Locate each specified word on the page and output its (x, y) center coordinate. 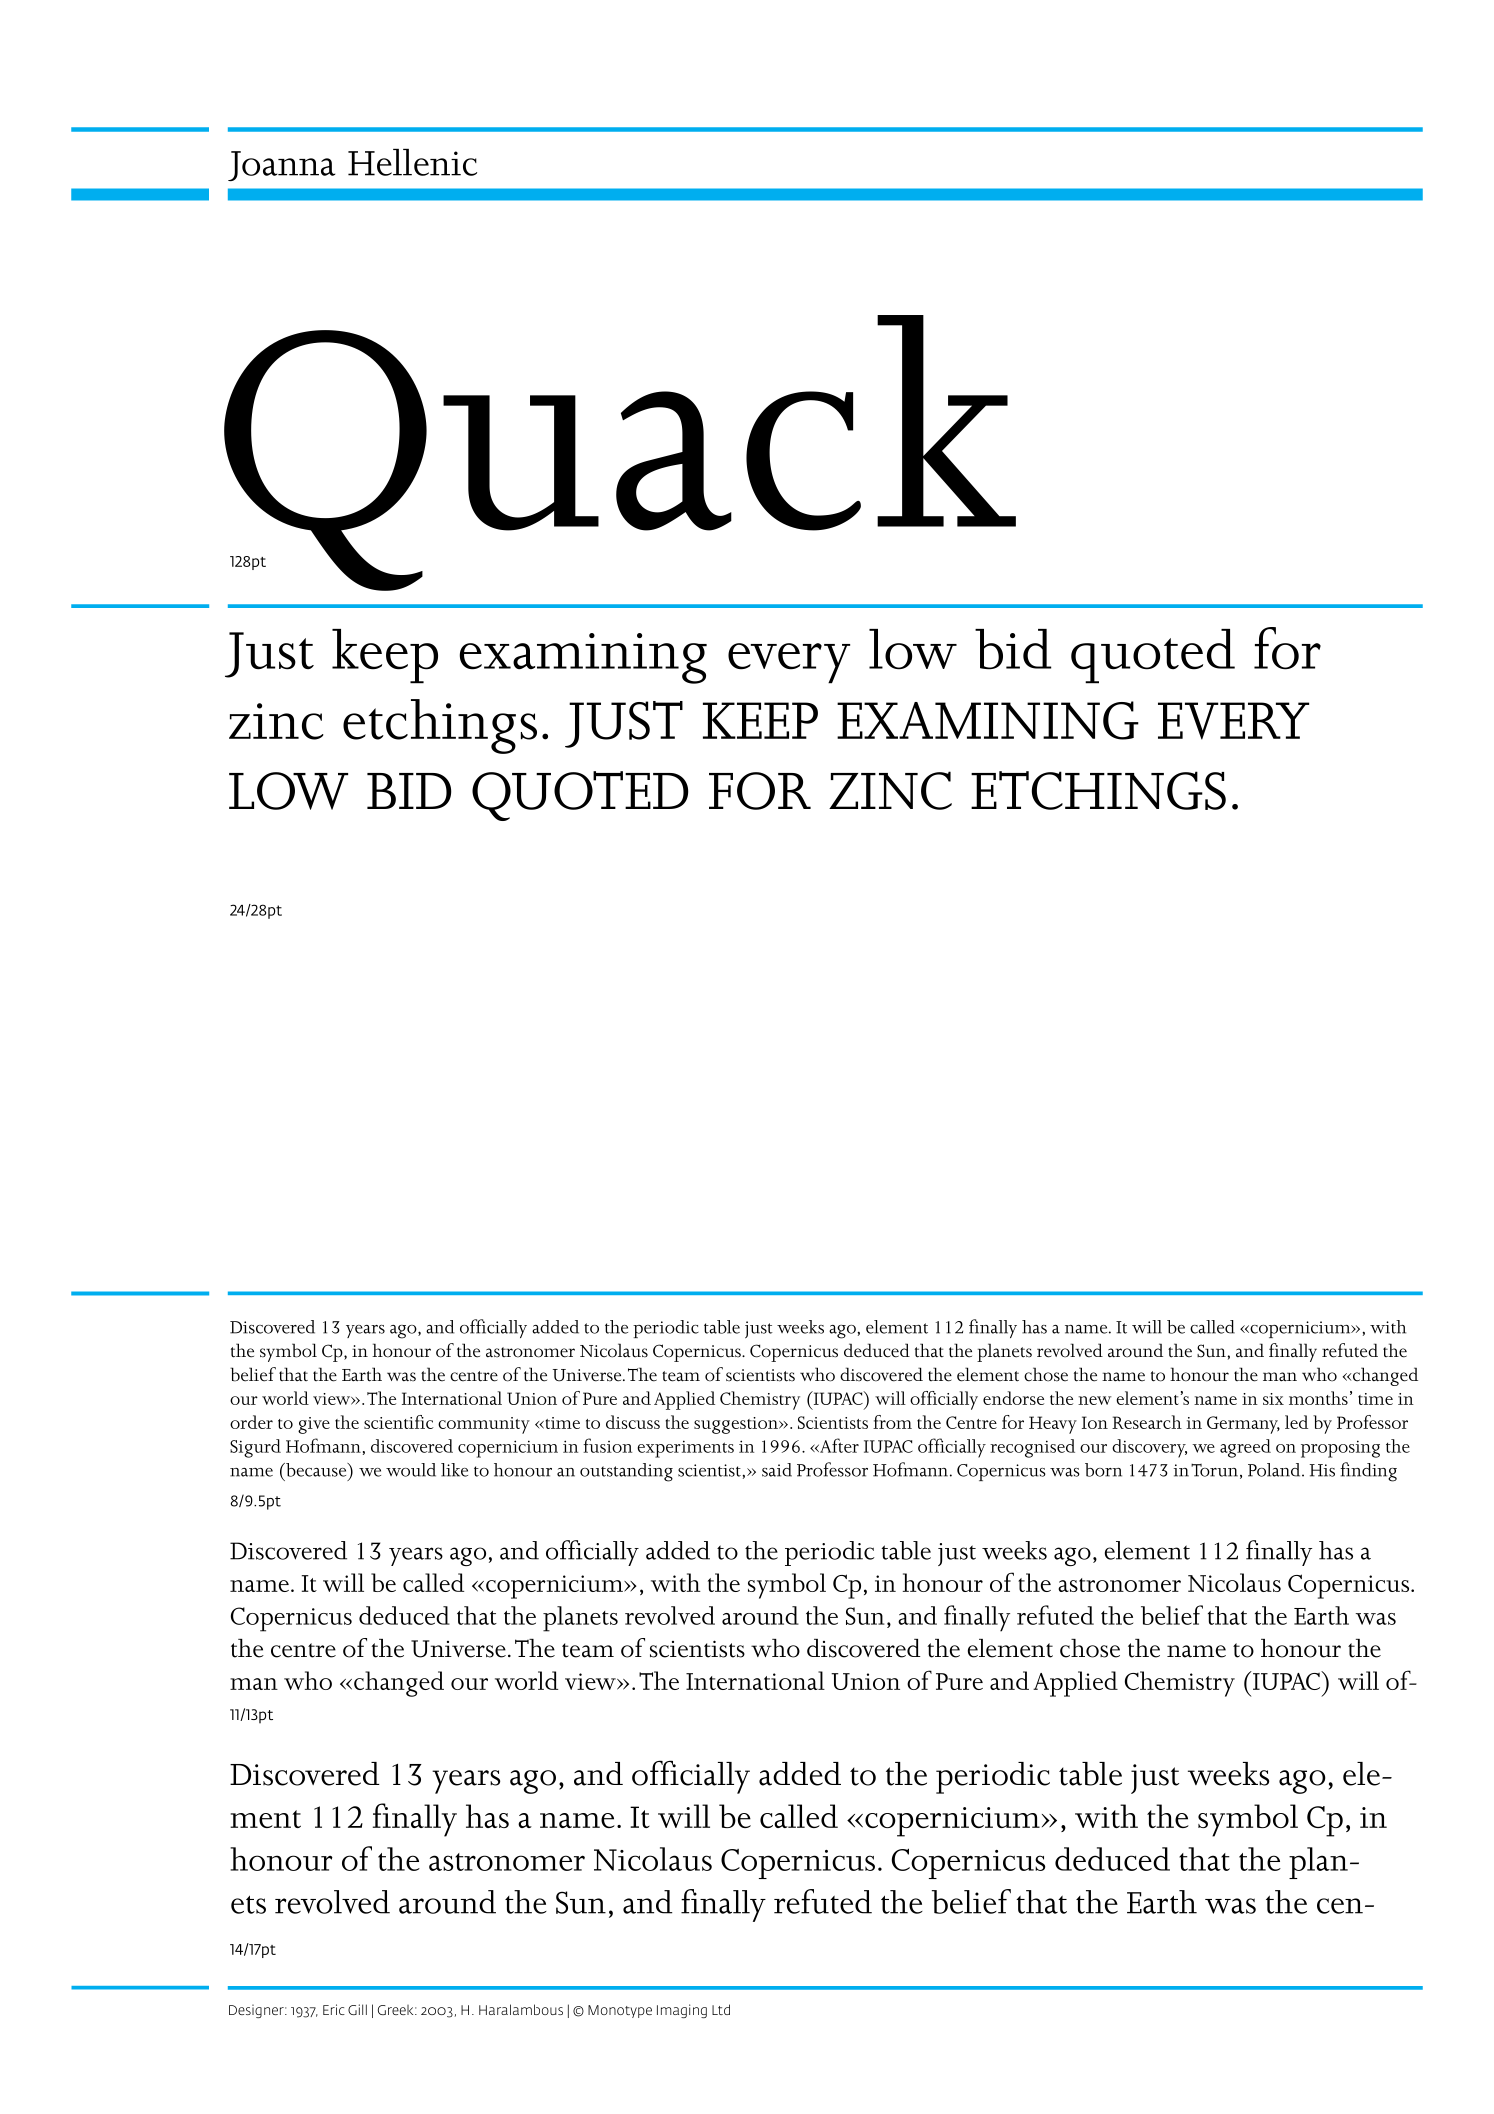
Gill (357, 2009)
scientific (399, 1422)
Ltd (721, 2009)
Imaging (682, 2011)
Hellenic (412, 162)
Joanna (281, 166)
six (1273, 1399)
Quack (620, 453)
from (892, 1422)
